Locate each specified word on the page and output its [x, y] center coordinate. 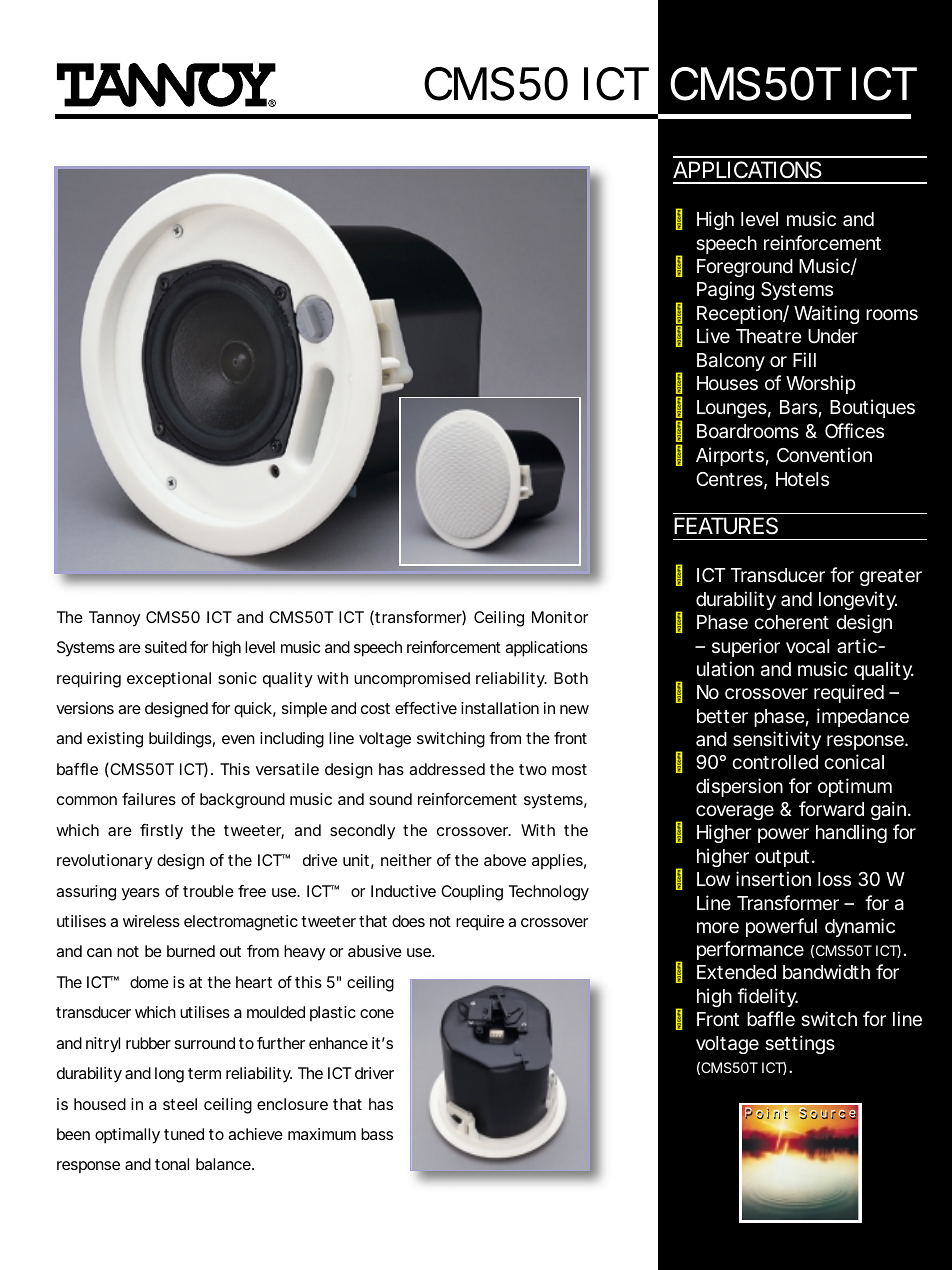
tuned [184, 1134]
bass [377, 1134]
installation [500, 708]
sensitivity [777, 740]
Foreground [745, 268]
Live [713, 335]
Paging [725, 290]
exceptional [169, 680]
